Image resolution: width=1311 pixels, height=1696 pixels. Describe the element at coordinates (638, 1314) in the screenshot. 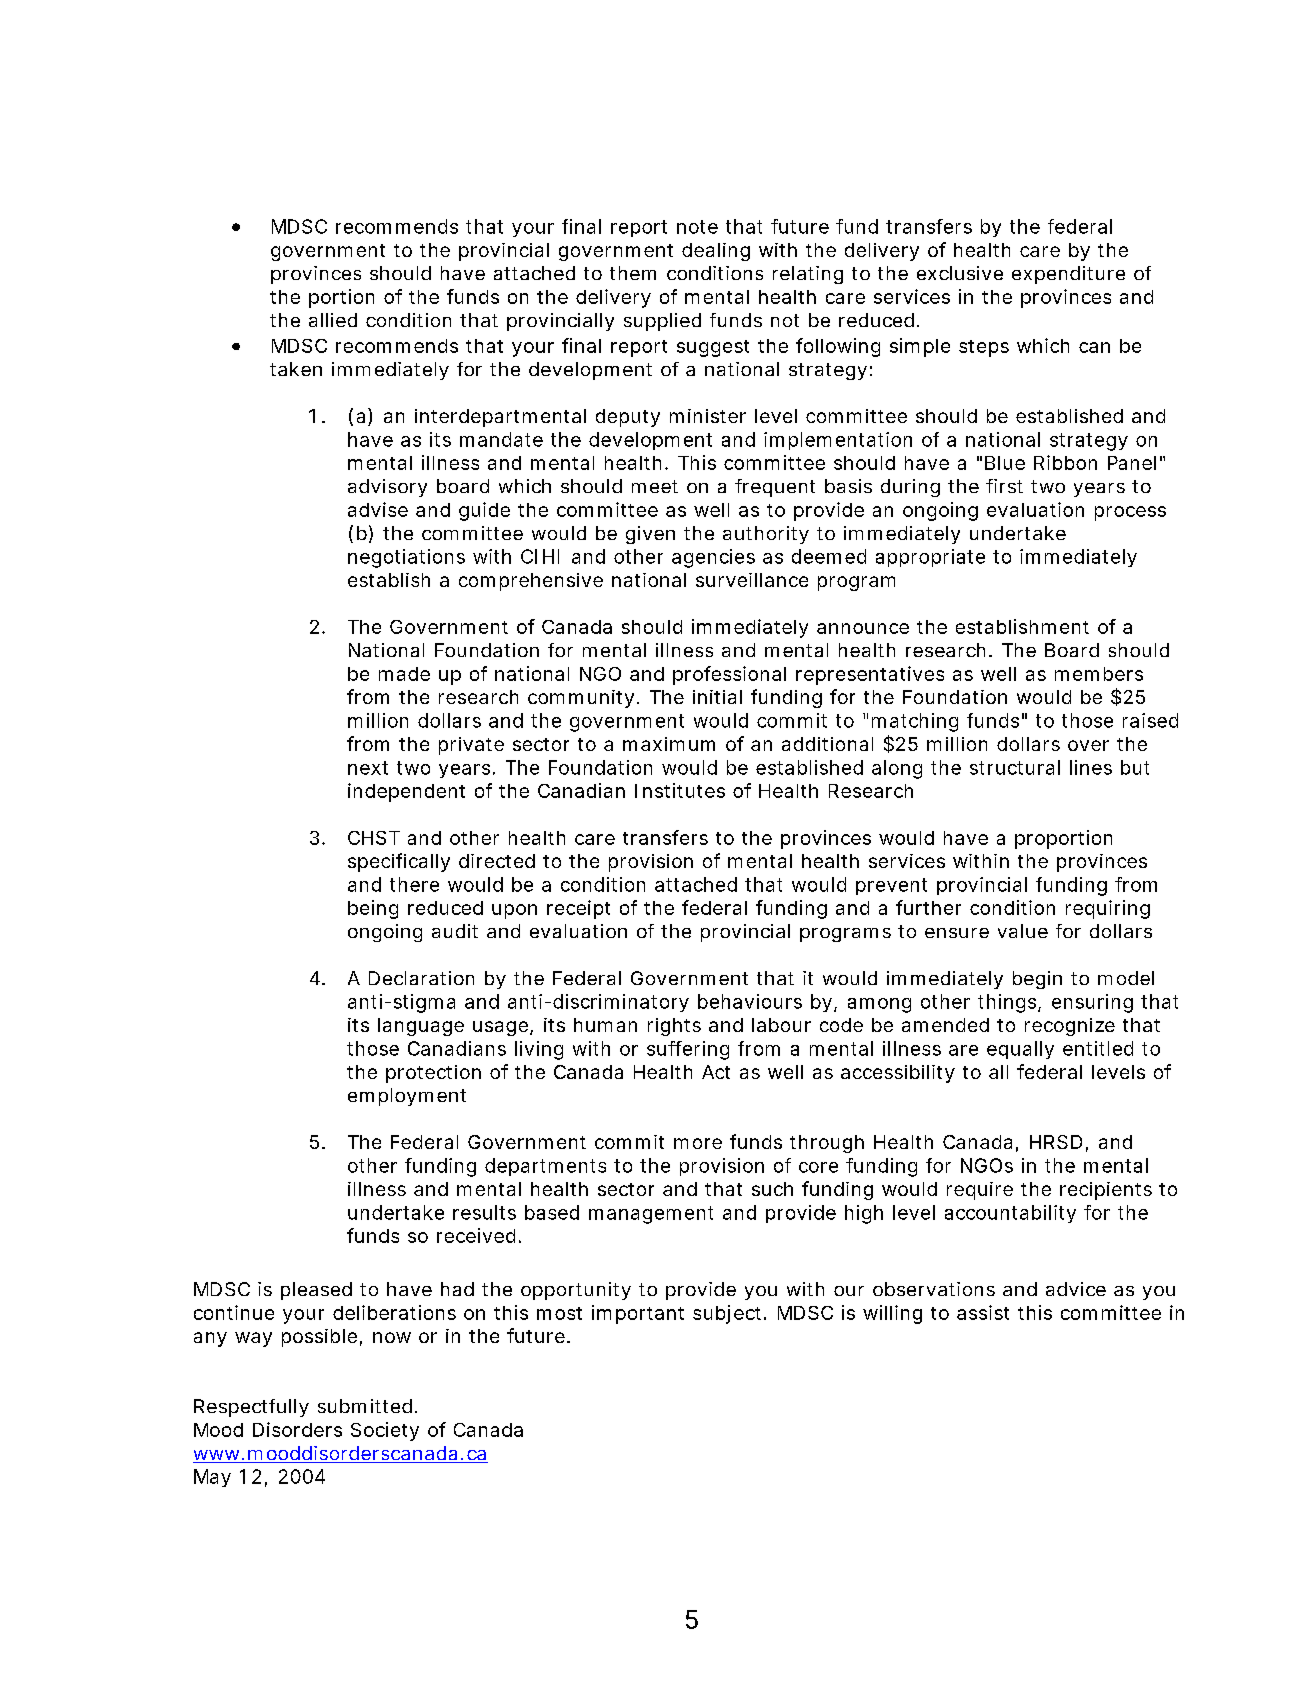

I see `important` at that location.
